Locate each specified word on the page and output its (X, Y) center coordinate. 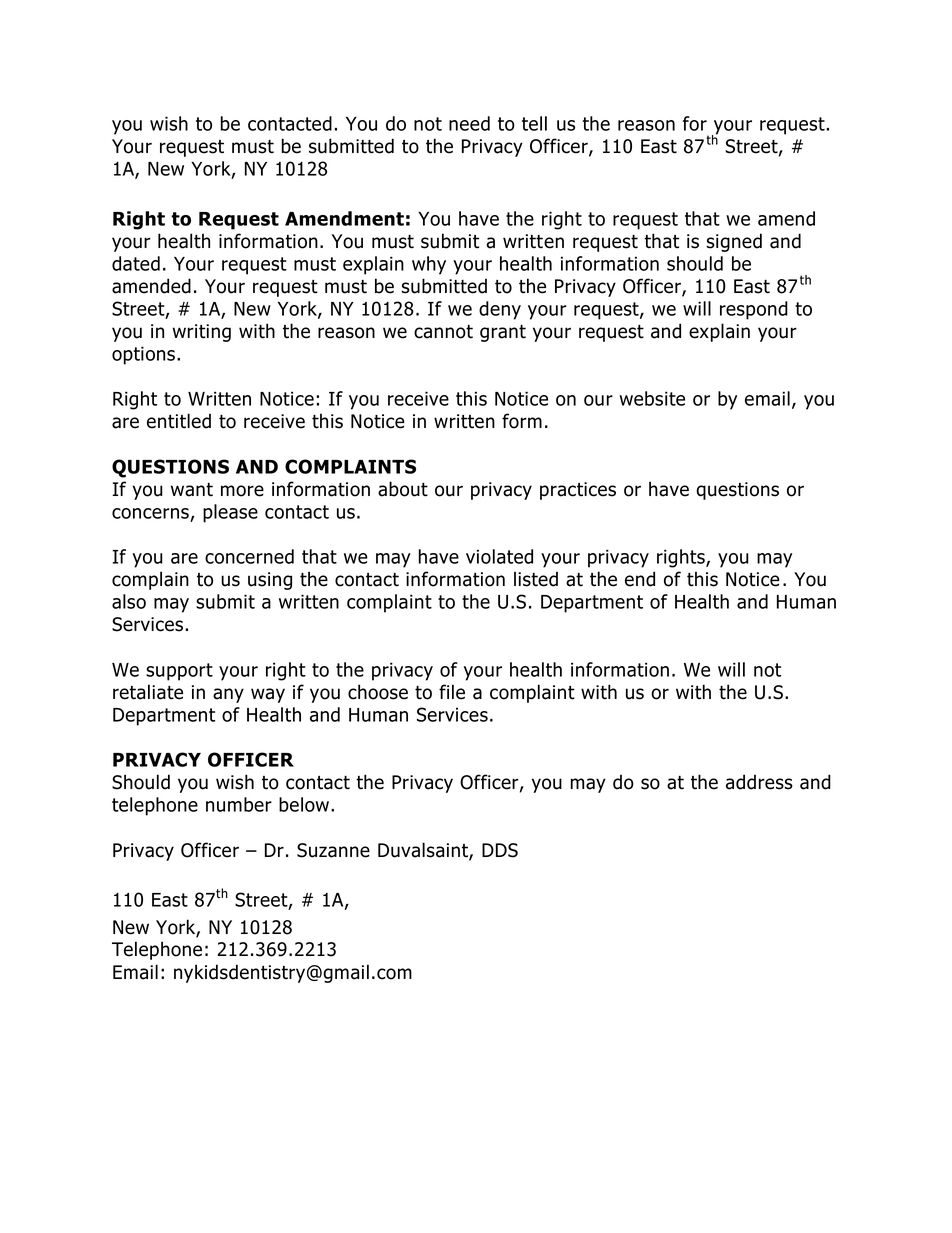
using (270, 581)
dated (136, 263)
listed (536, 579)
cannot (443, 332)
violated (499, 556)
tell (534, 123)
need (469, 123)
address (759, 782)
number (239, 804)
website (652, 398)
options (143, 355)
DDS (500, 850)
